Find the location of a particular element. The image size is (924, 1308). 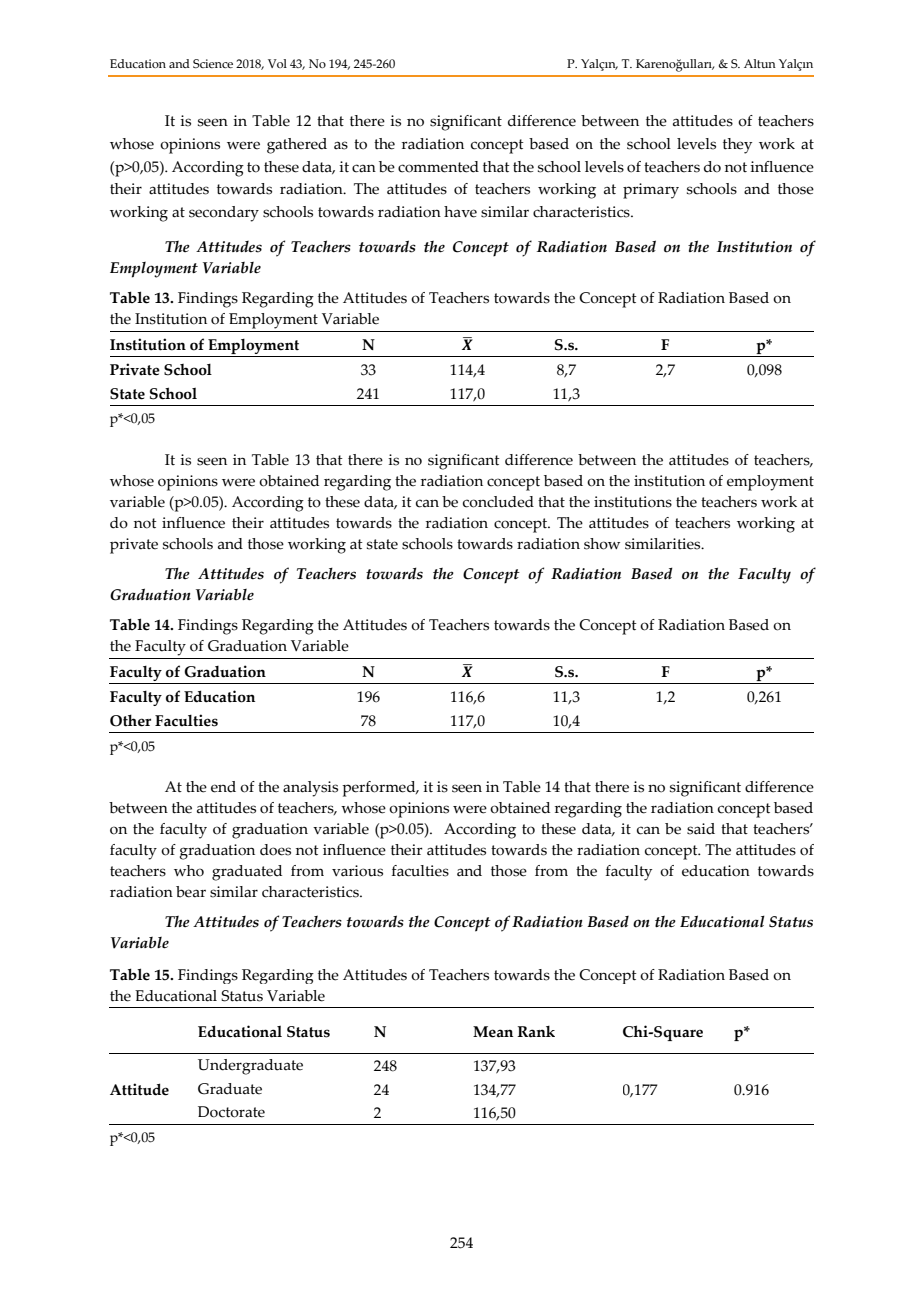

have is located at coordinates (460, 212).
